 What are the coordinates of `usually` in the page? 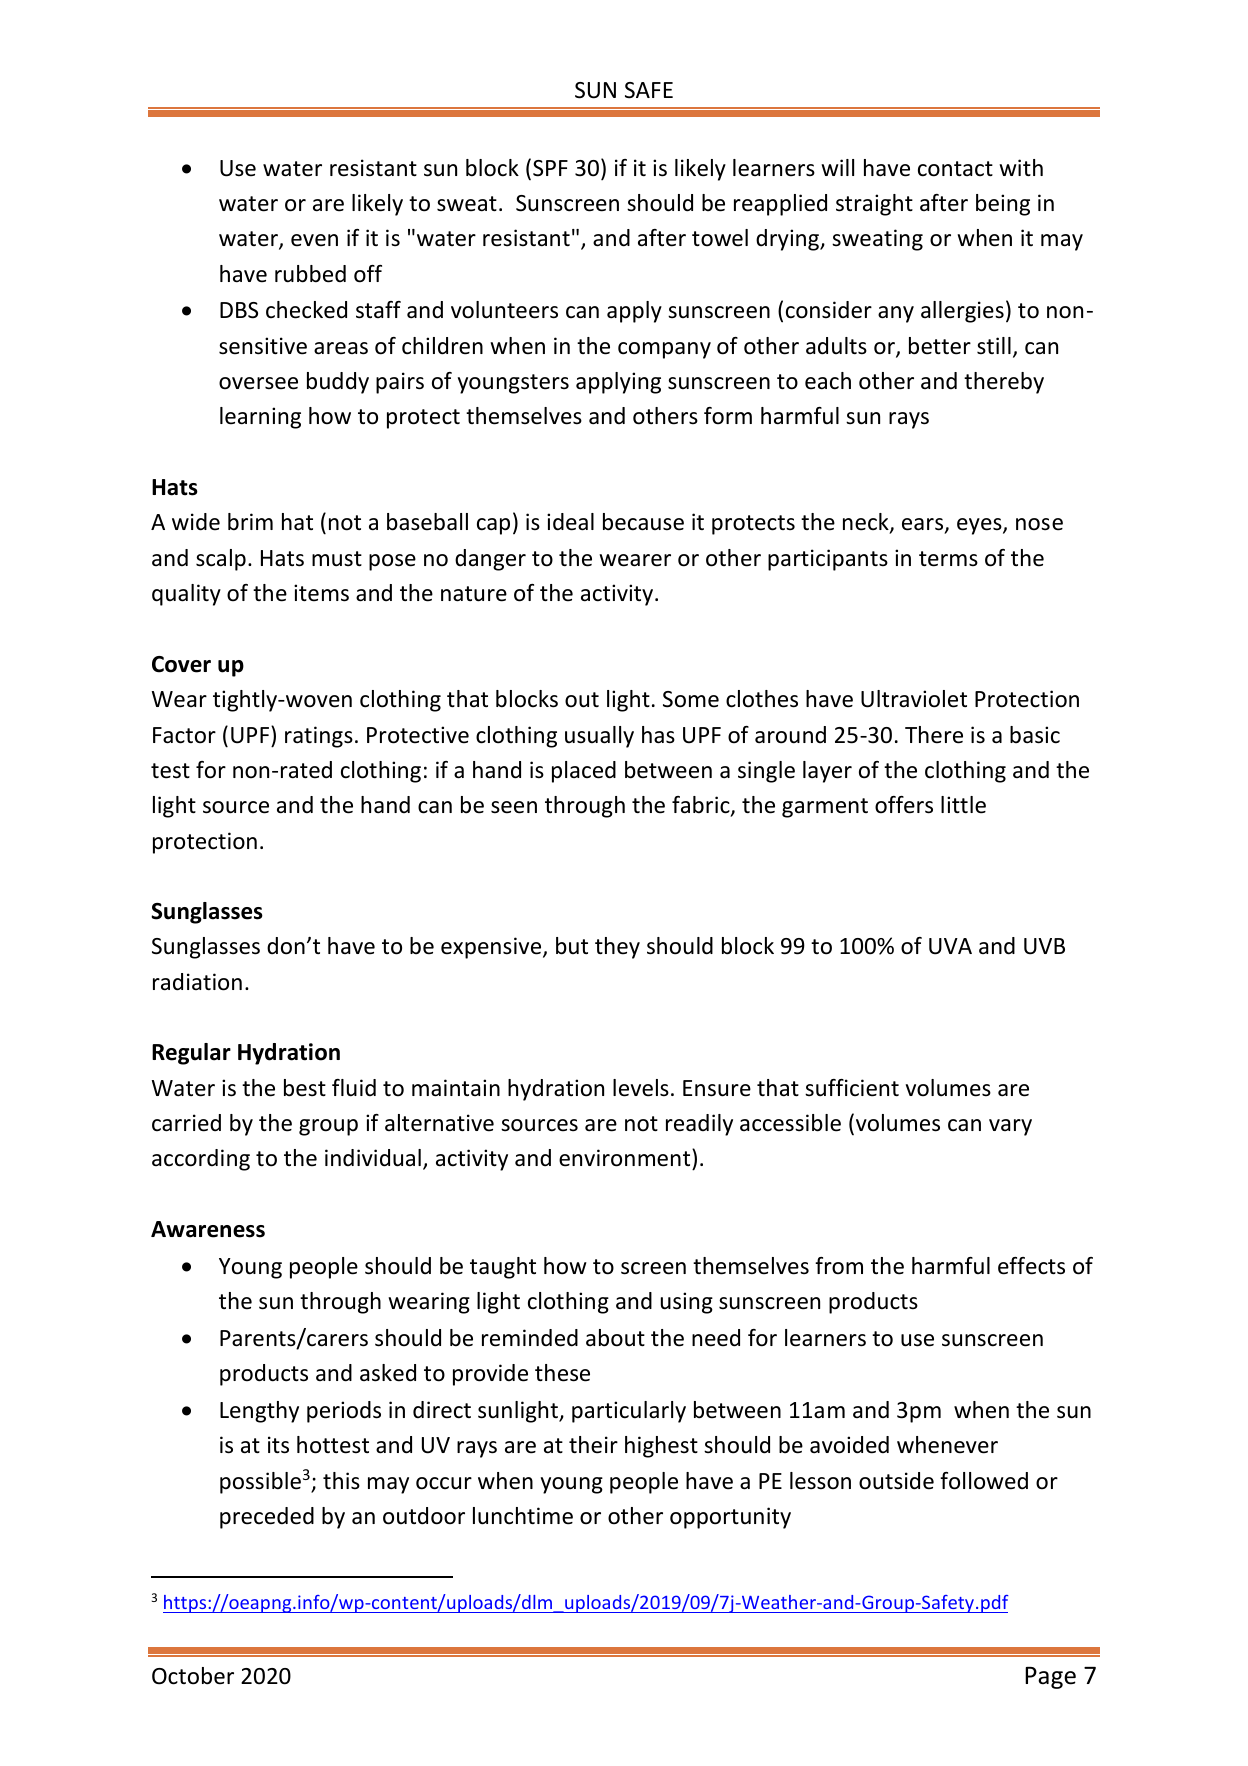 It's located at (599, 737).
